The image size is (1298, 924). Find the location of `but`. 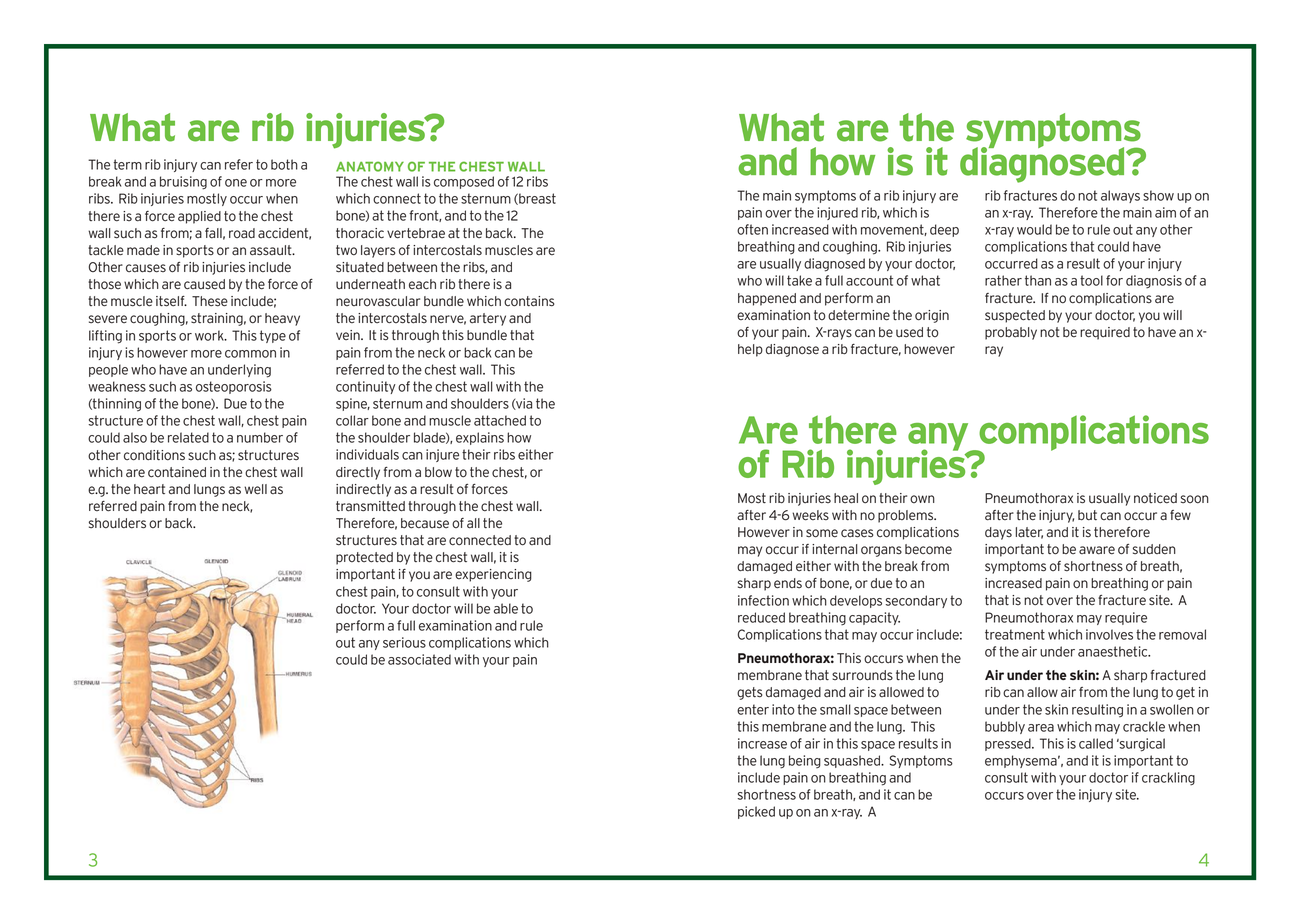

but is located at coordinates (1087, 515).
